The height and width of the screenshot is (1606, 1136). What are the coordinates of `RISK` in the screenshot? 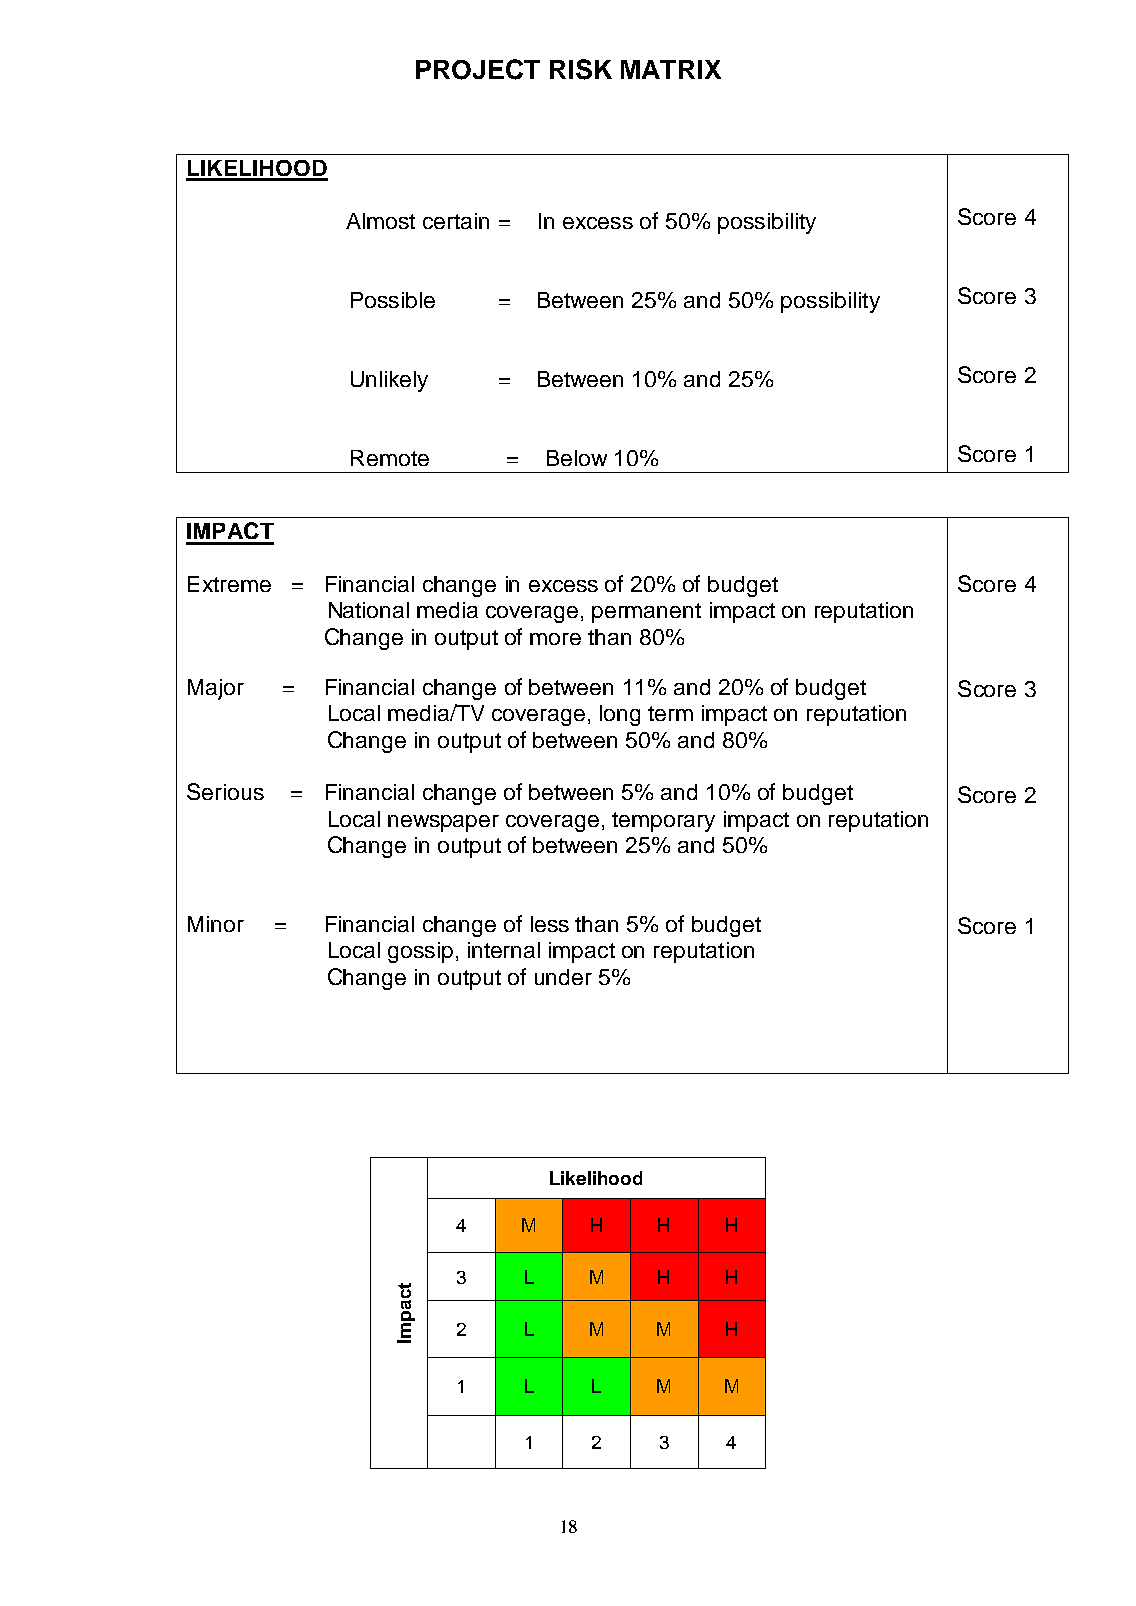 It's located at (581, 69).
